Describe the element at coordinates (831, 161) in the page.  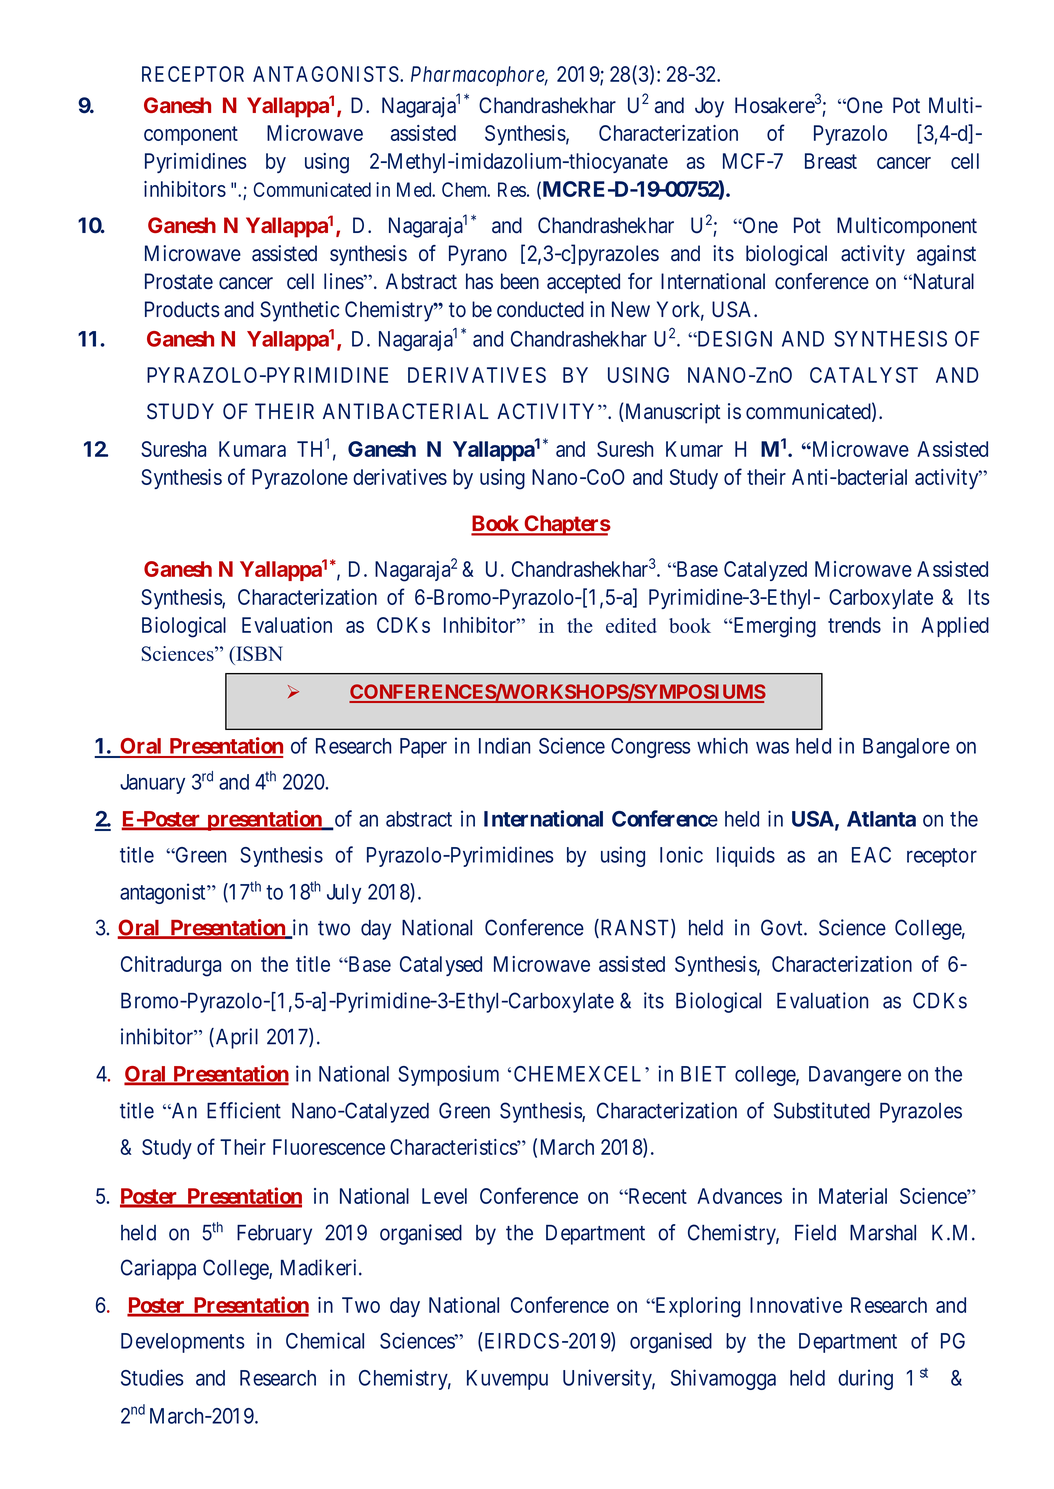
I see `Breast` at that location.
